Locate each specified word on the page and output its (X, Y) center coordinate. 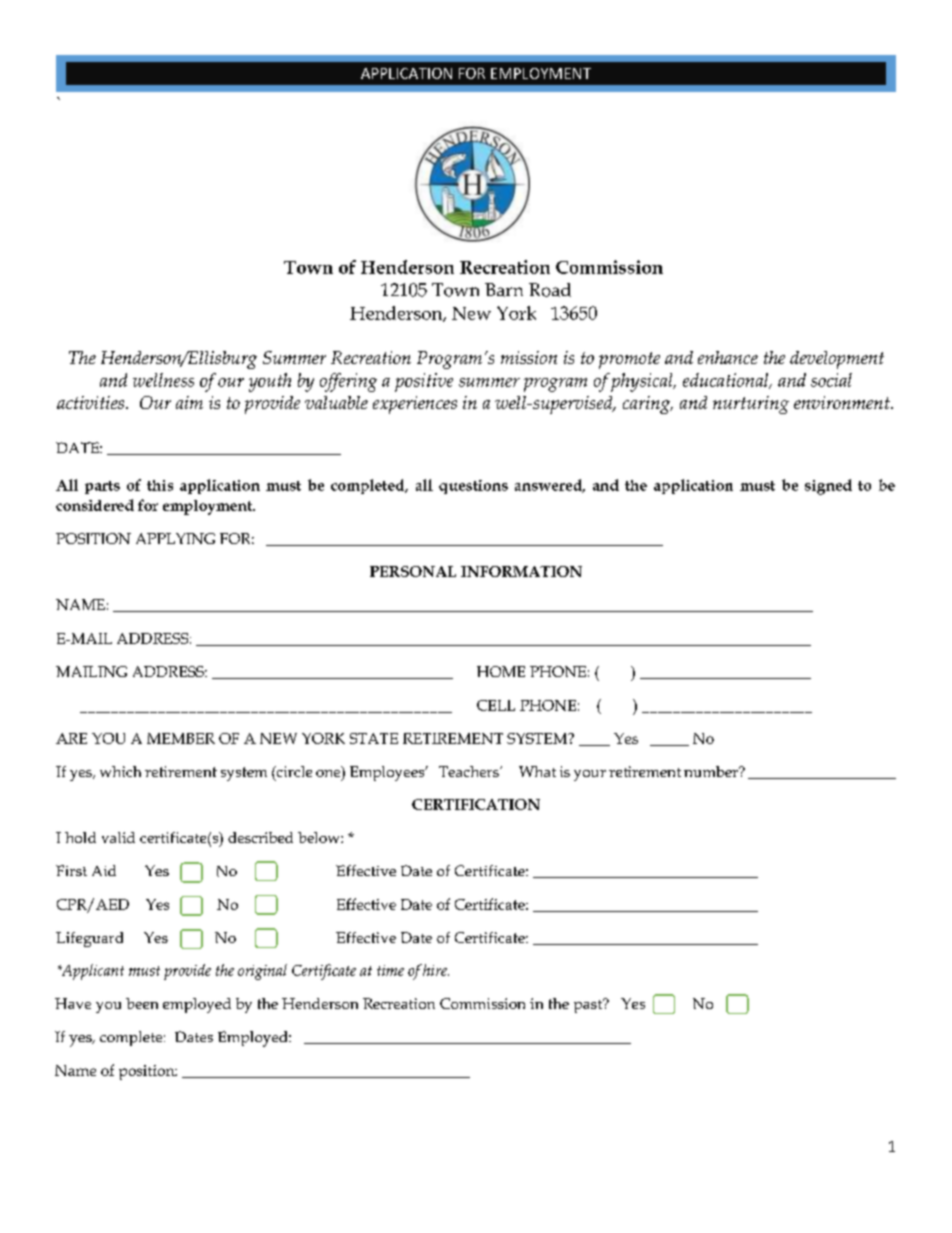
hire (436, 970)
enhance (728, 357)
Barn (504, 290)
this (160, 485)
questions (473, 487)
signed (828, 487)
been (142, 1003)
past (589, 1006)
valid (118, 837)
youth (270, 382)
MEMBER (181, 738)
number (712, 771)
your (590, 775)
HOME (501, 671)
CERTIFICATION (476, 804)
